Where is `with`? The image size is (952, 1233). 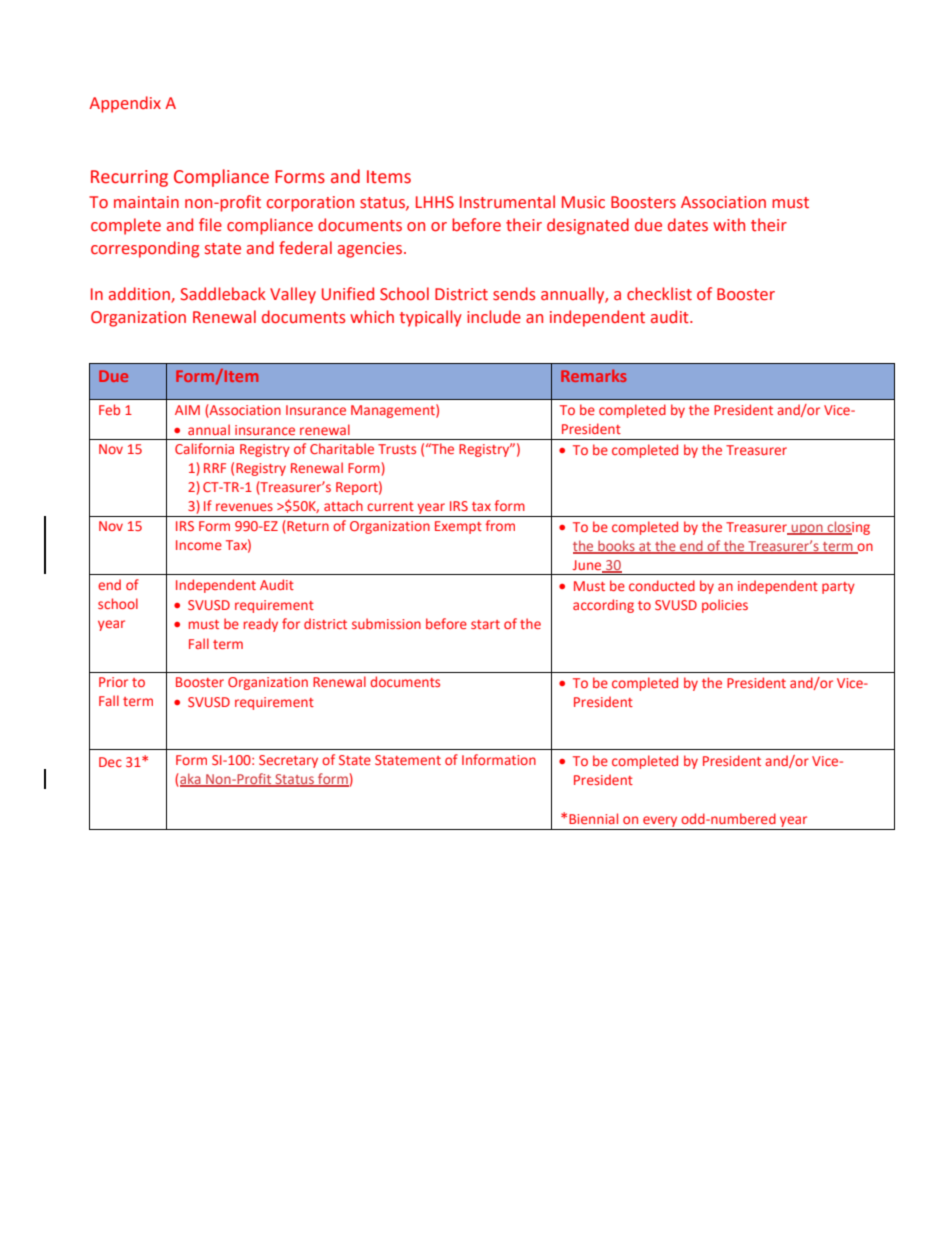
with is located at coordinates (729, 225).
